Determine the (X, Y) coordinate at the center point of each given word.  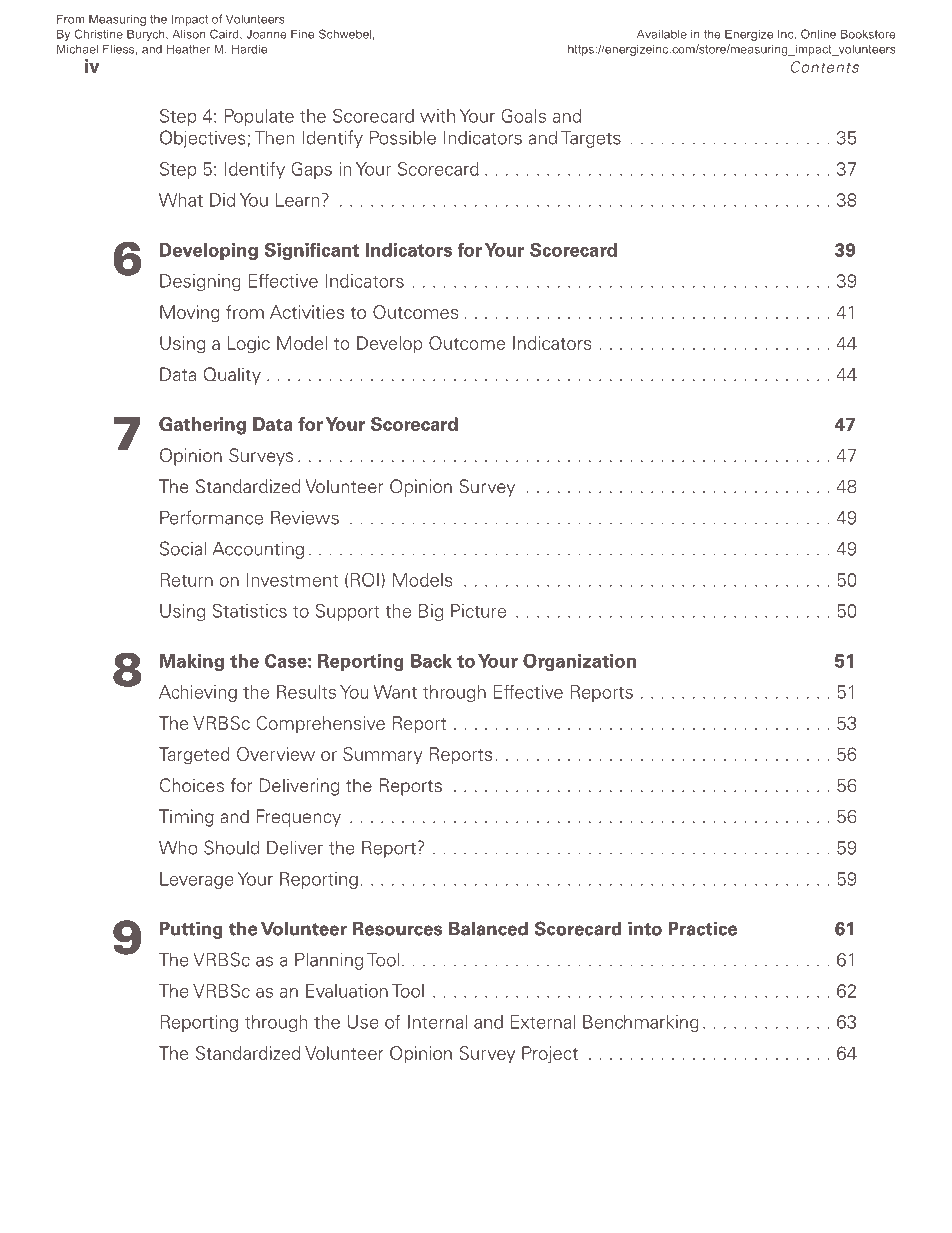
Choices (192, 785)
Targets (591, 139)
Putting (191, 930)
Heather (188, 49)
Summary (383, 756)
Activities (307, 312)
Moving (190, 314)
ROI (365, 579)
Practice (702, 928)
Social (183, 548)
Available (662, 34)
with (437, 116)
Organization (579, 662)
